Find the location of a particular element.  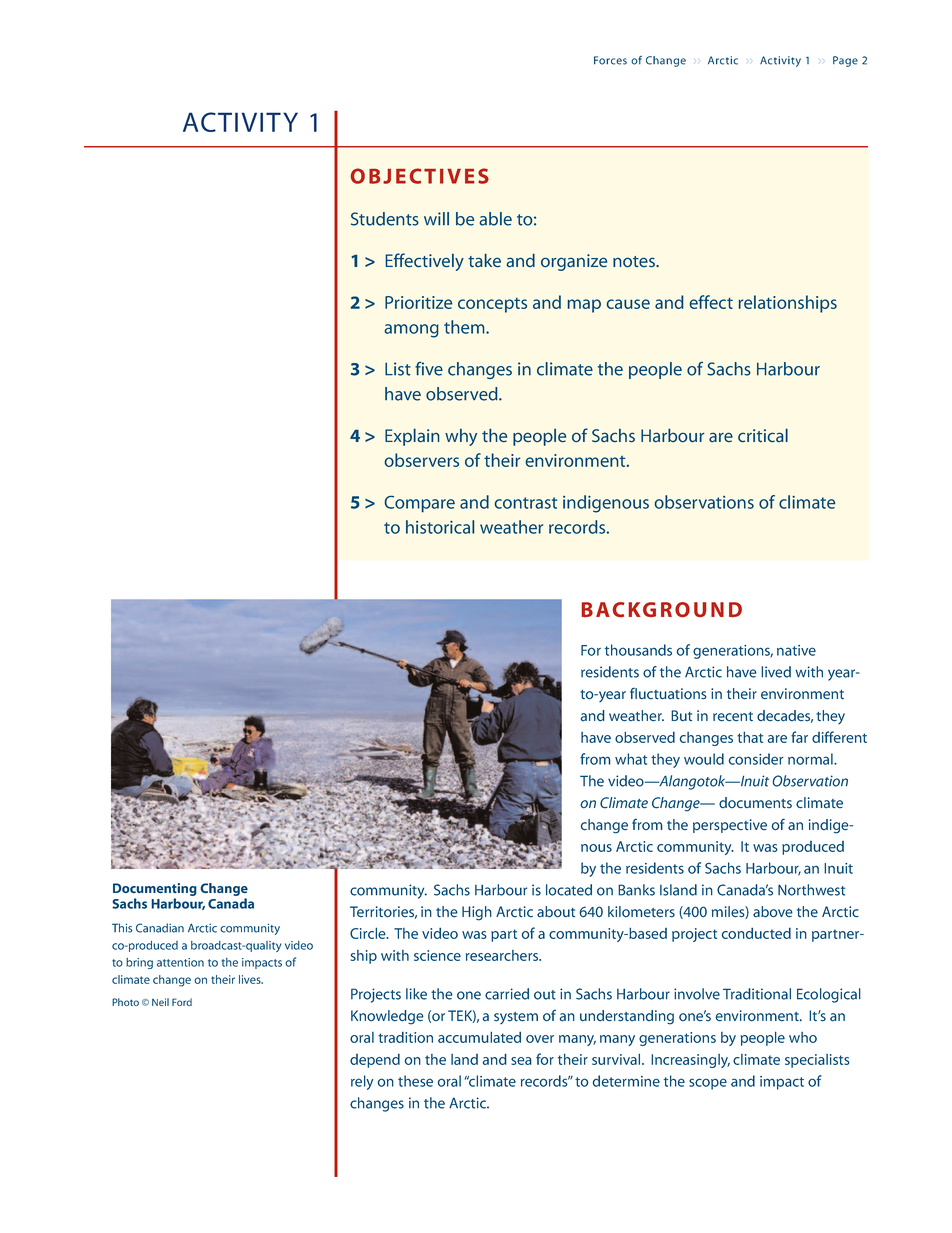

native is located at coordinates (796, 650).
